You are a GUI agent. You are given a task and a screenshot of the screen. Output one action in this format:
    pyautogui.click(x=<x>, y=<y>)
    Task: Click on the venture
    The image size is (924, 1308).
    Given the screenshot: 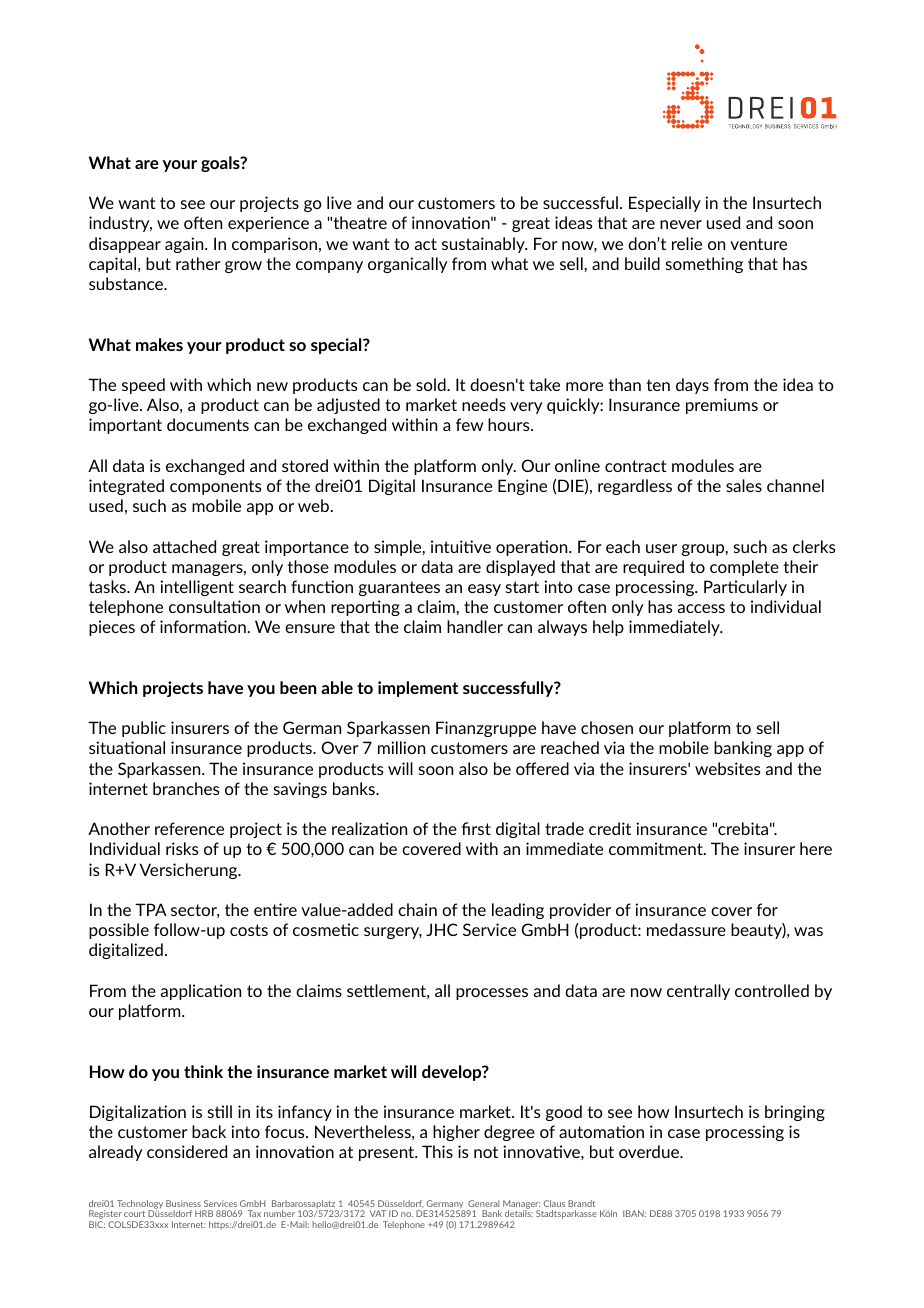 What is the action you would take?
    pyautogui.click(x=758, y=244)
